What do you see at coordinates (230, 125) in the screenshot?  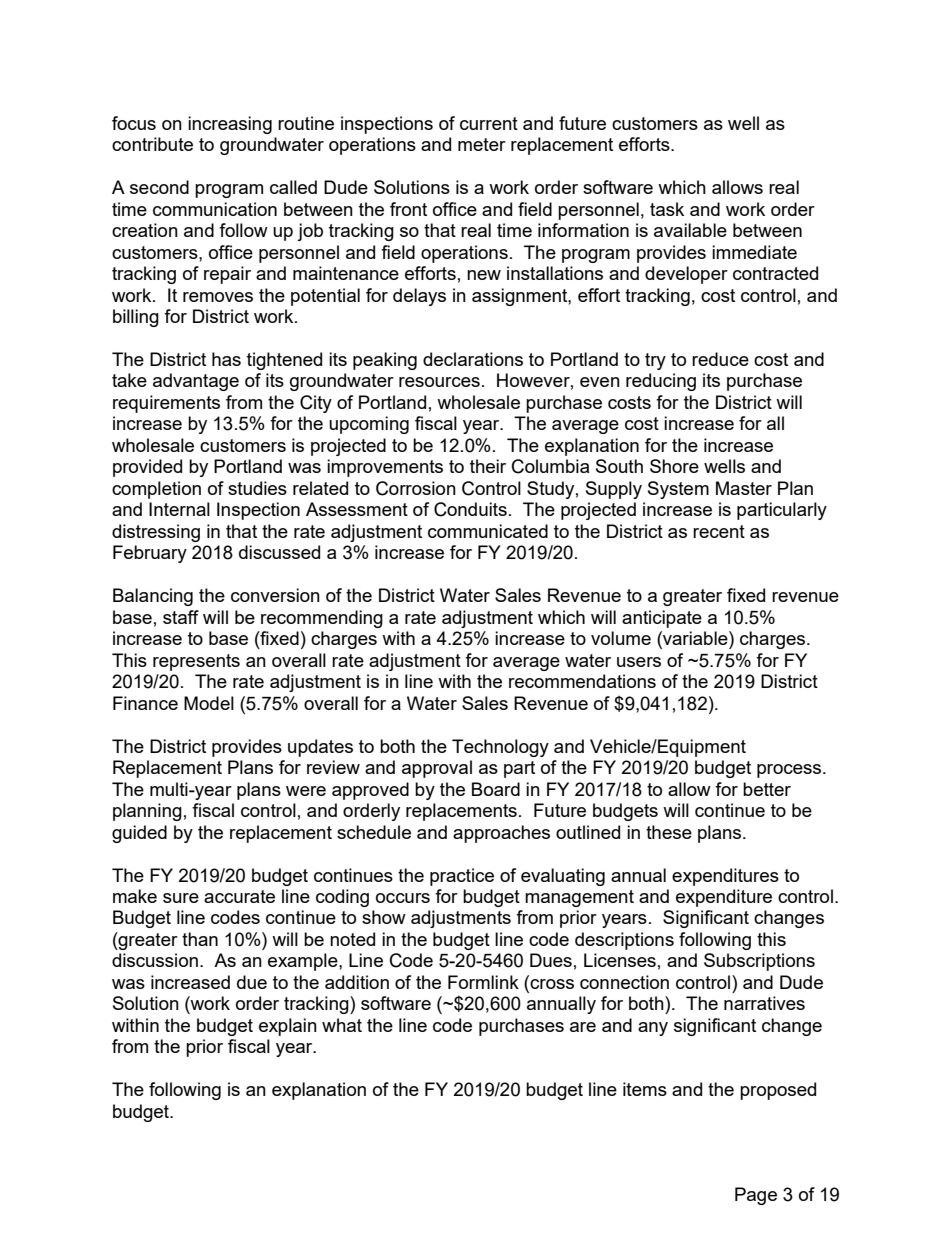 I see `increasing` at bounding box center [230, 125].
